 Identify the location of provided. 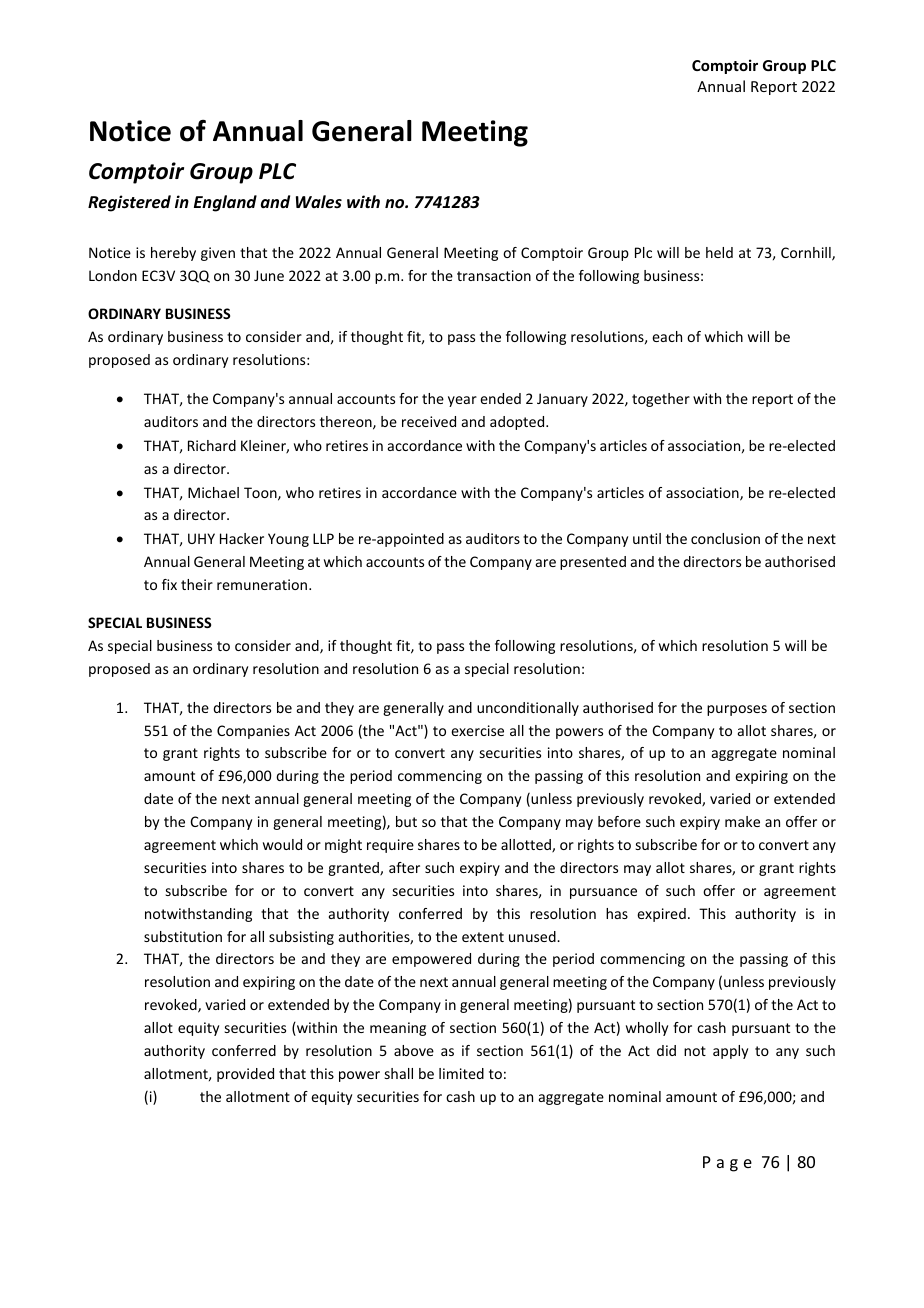
(245, 1075).
